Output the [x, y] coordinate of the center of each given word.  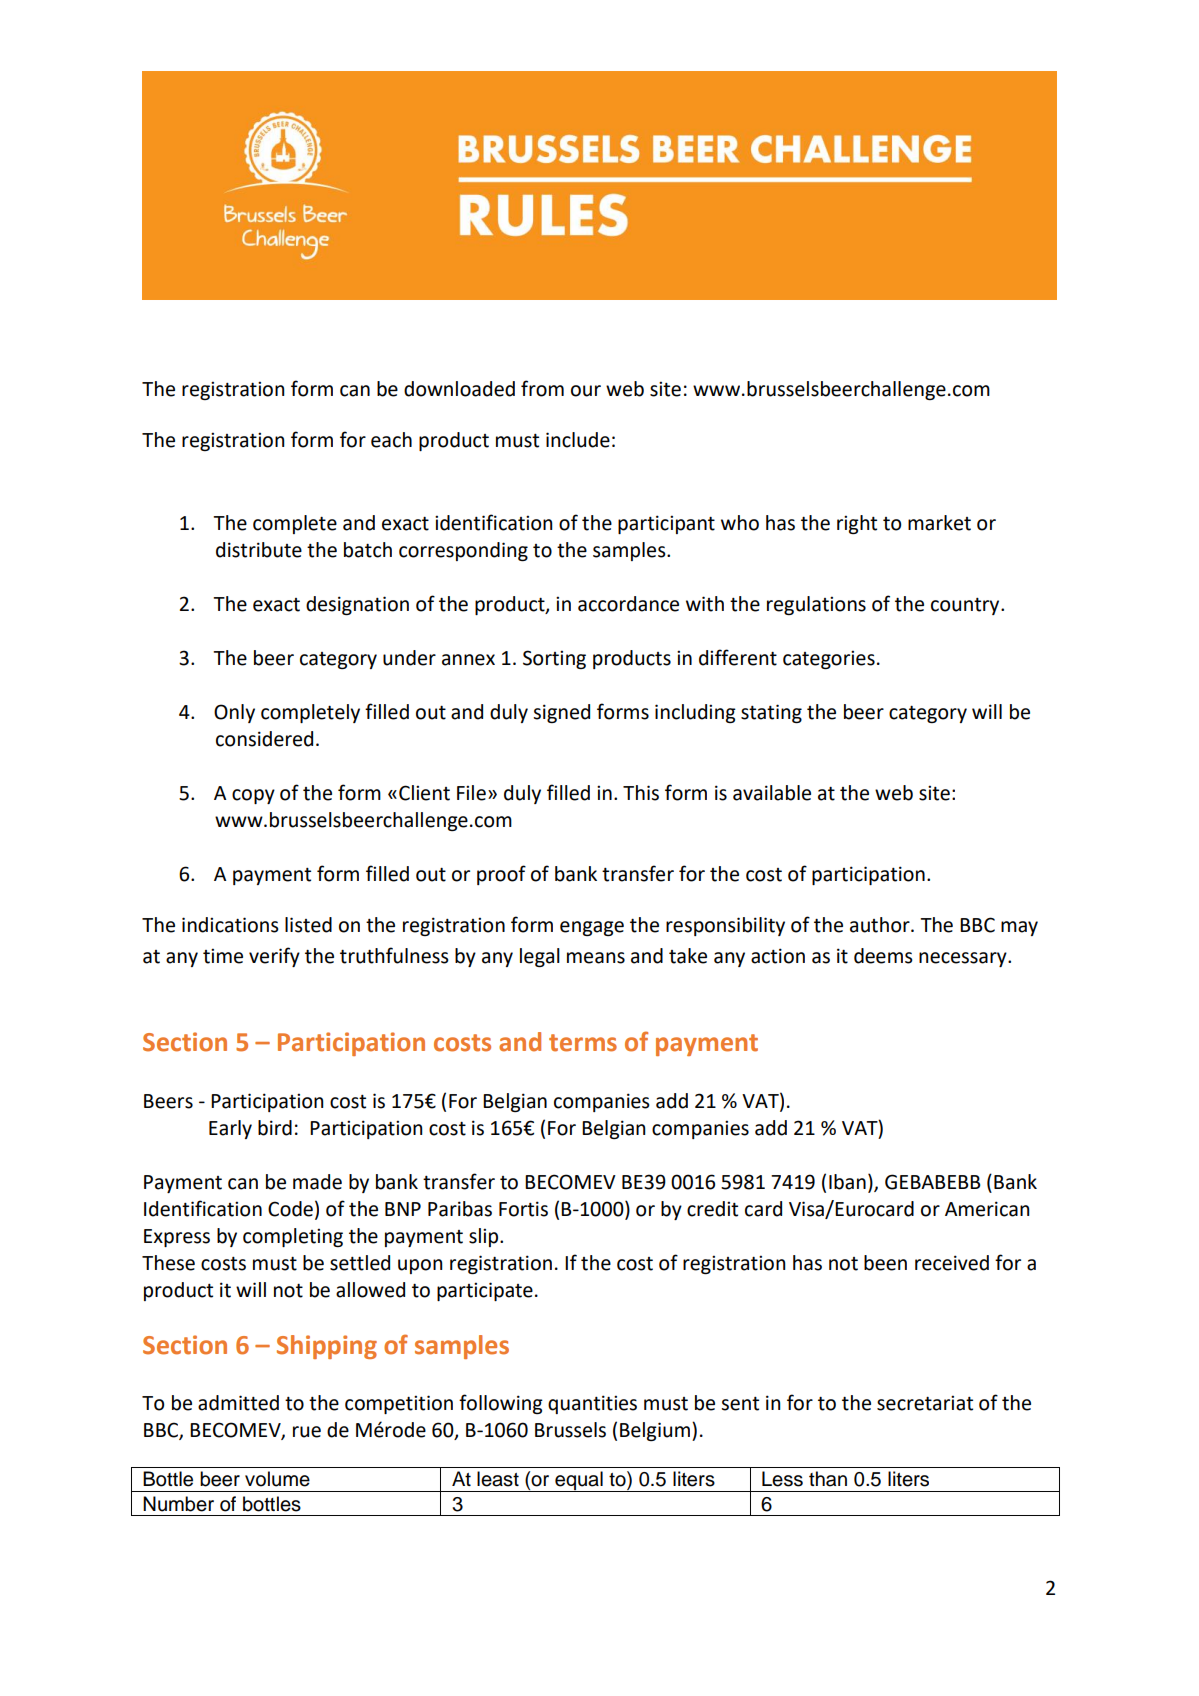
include [578, 440]
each [391, 440]
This [641, 793]
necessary [964, 959]
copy [253, 796]
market [939, 523]
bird [275, 1128]
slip [485, 1237]
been [885, 1263]
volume [277, 1479]
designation [357, 605]
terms [583, 1043]
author [881, 925]
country [966, 606]
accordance [628, 604]
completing [293, 1237]
